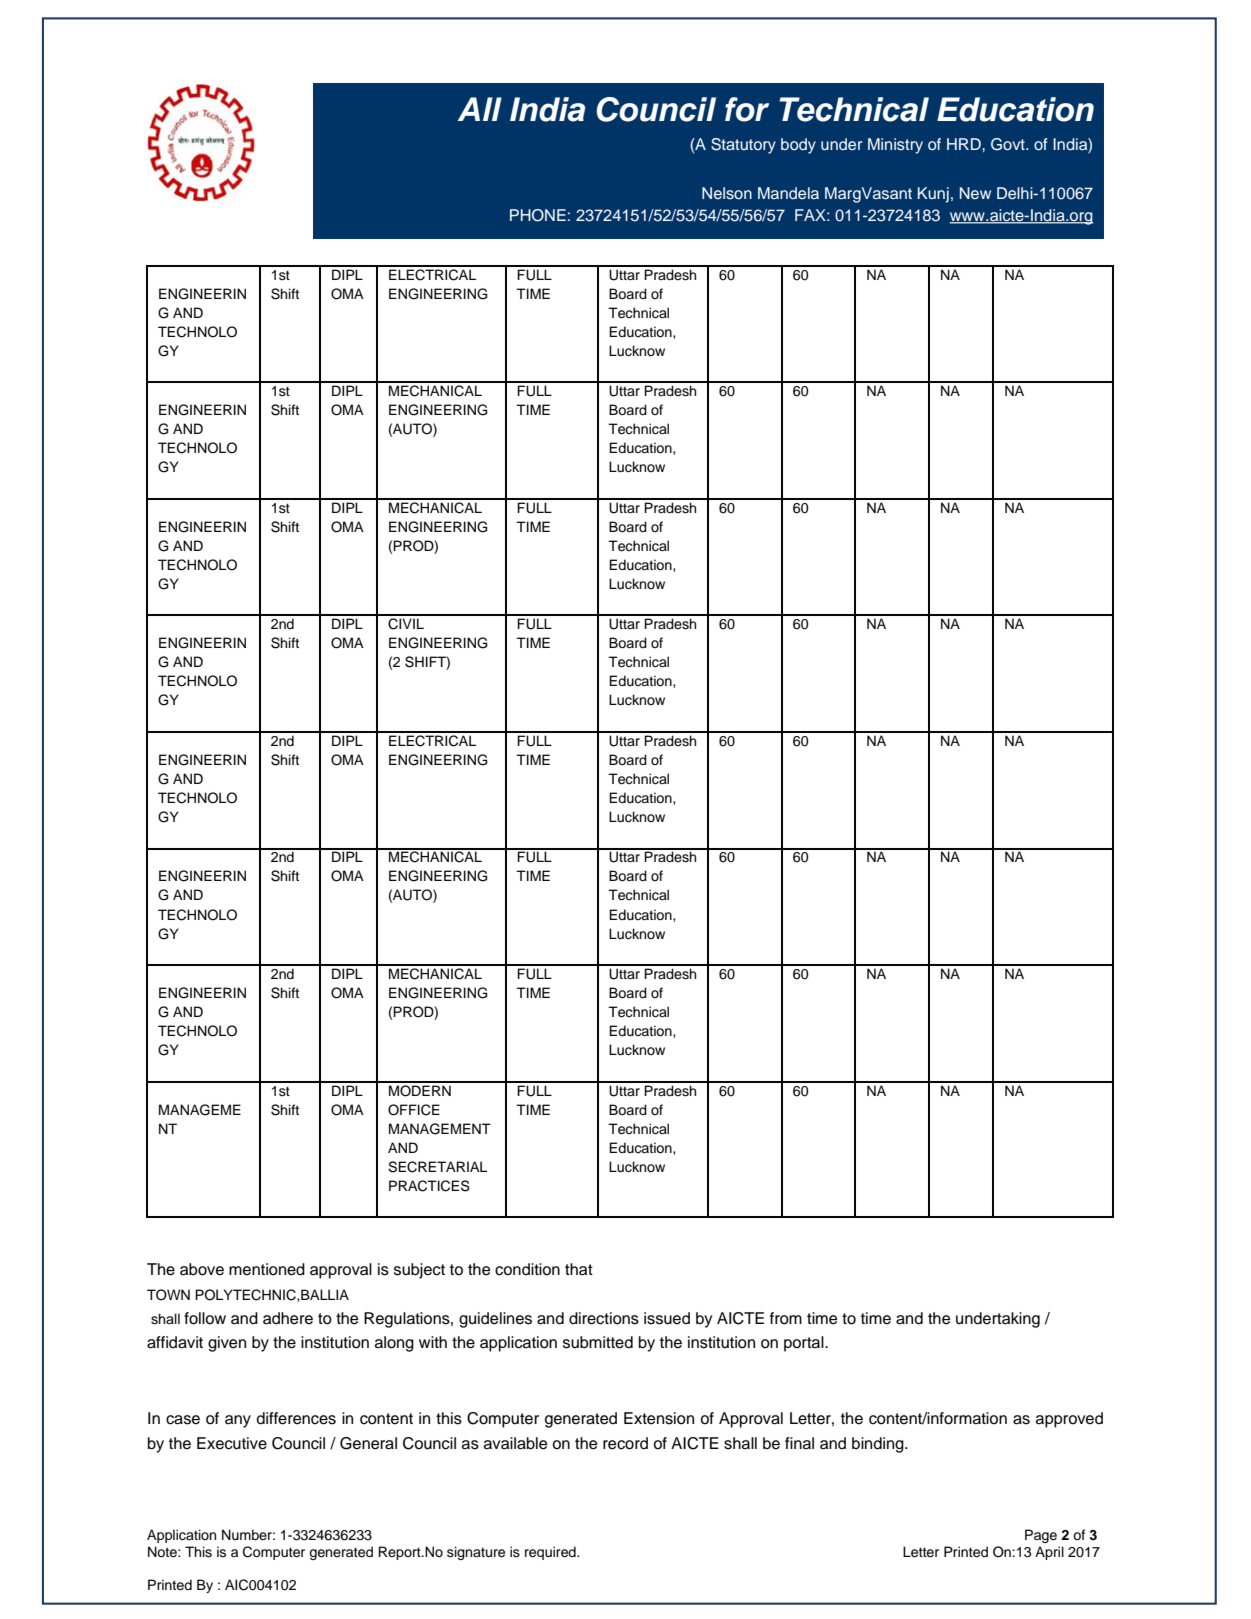 The width and height of the page is (1251, 1619). What do you see at coordinates (933, 195) in the page?
I see `Kunj` at bounding box center [933, 195].
